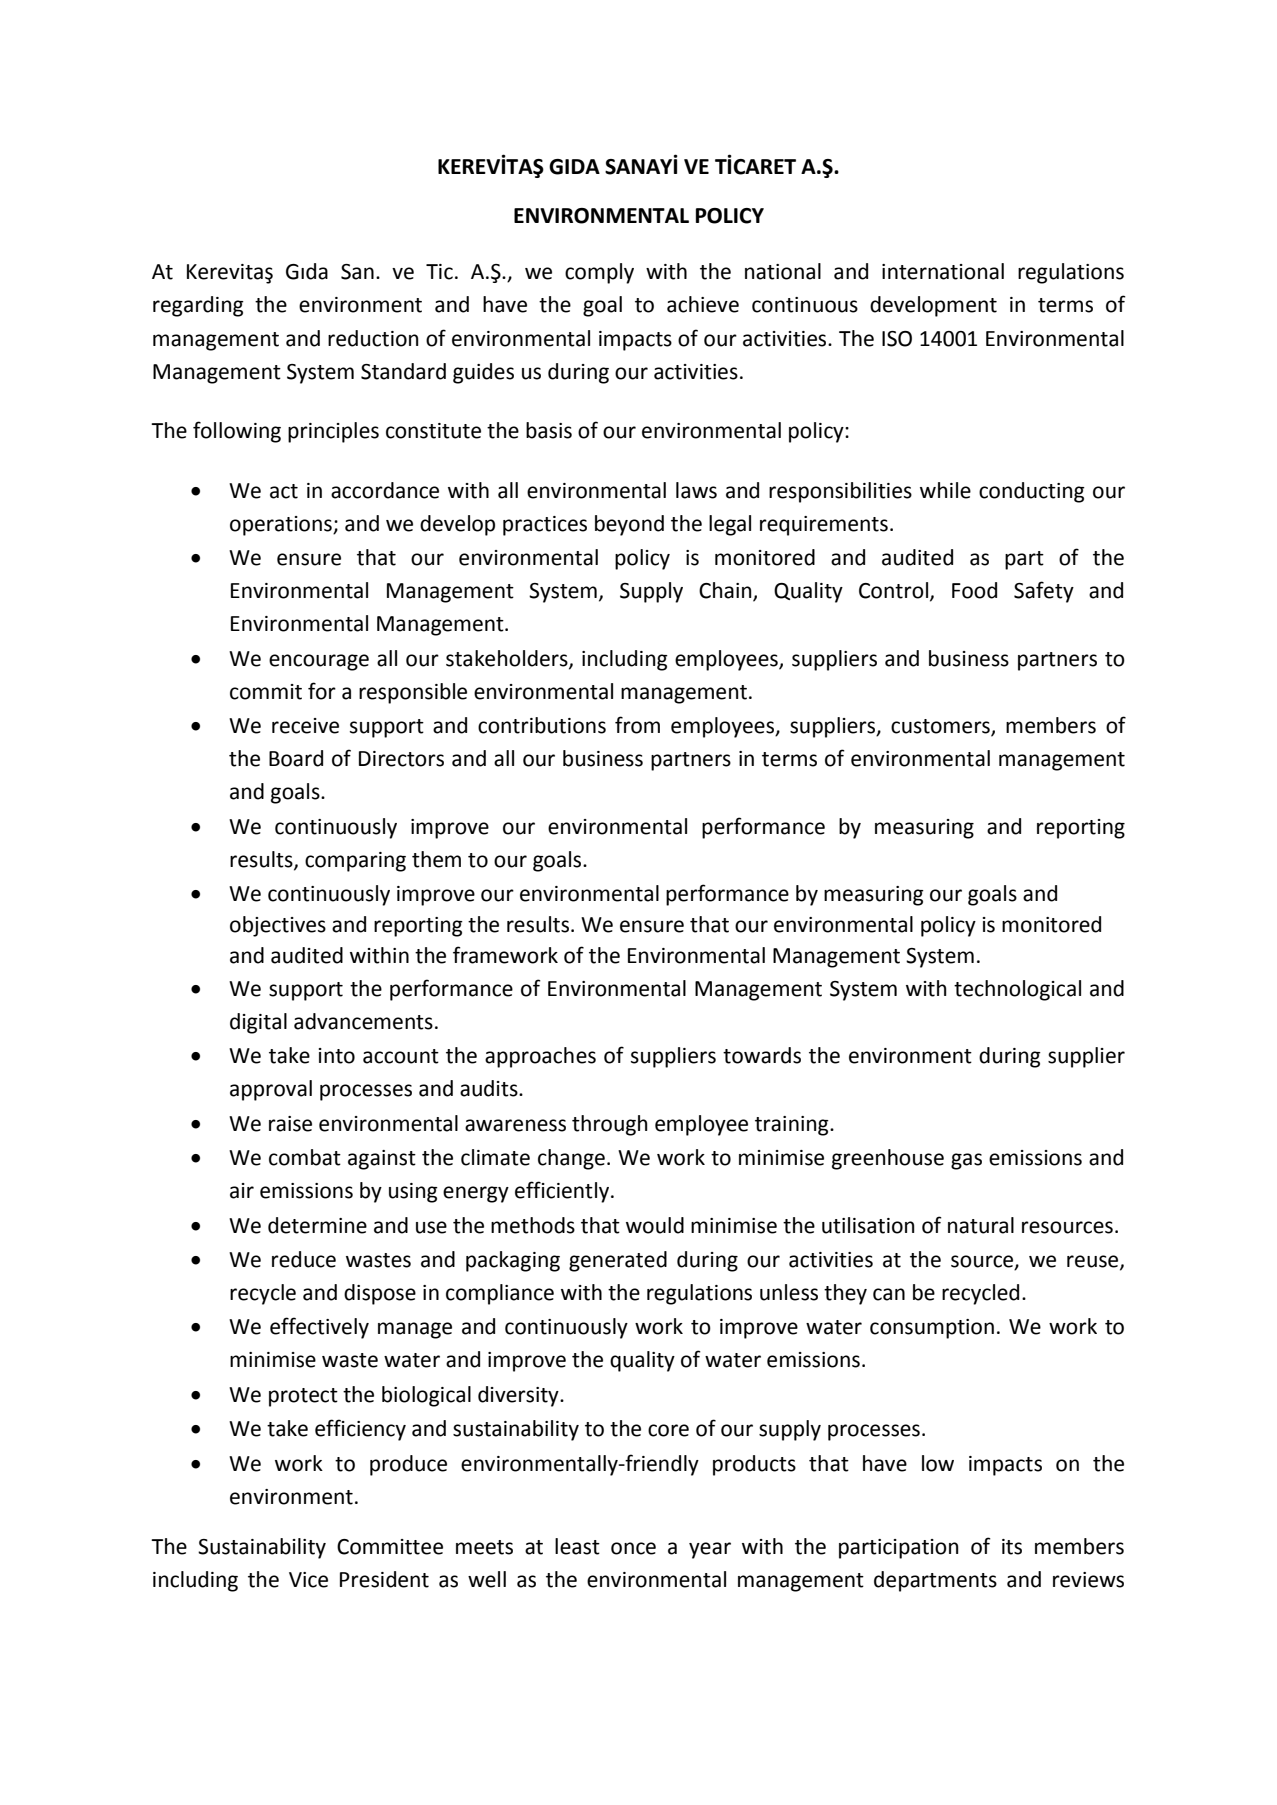 The height and width of the screenshot is (1805, 1277). What do you see at coordinates (1017, 990) in the screenshot?
I see `technological` at bounding box center [1017, 990].
